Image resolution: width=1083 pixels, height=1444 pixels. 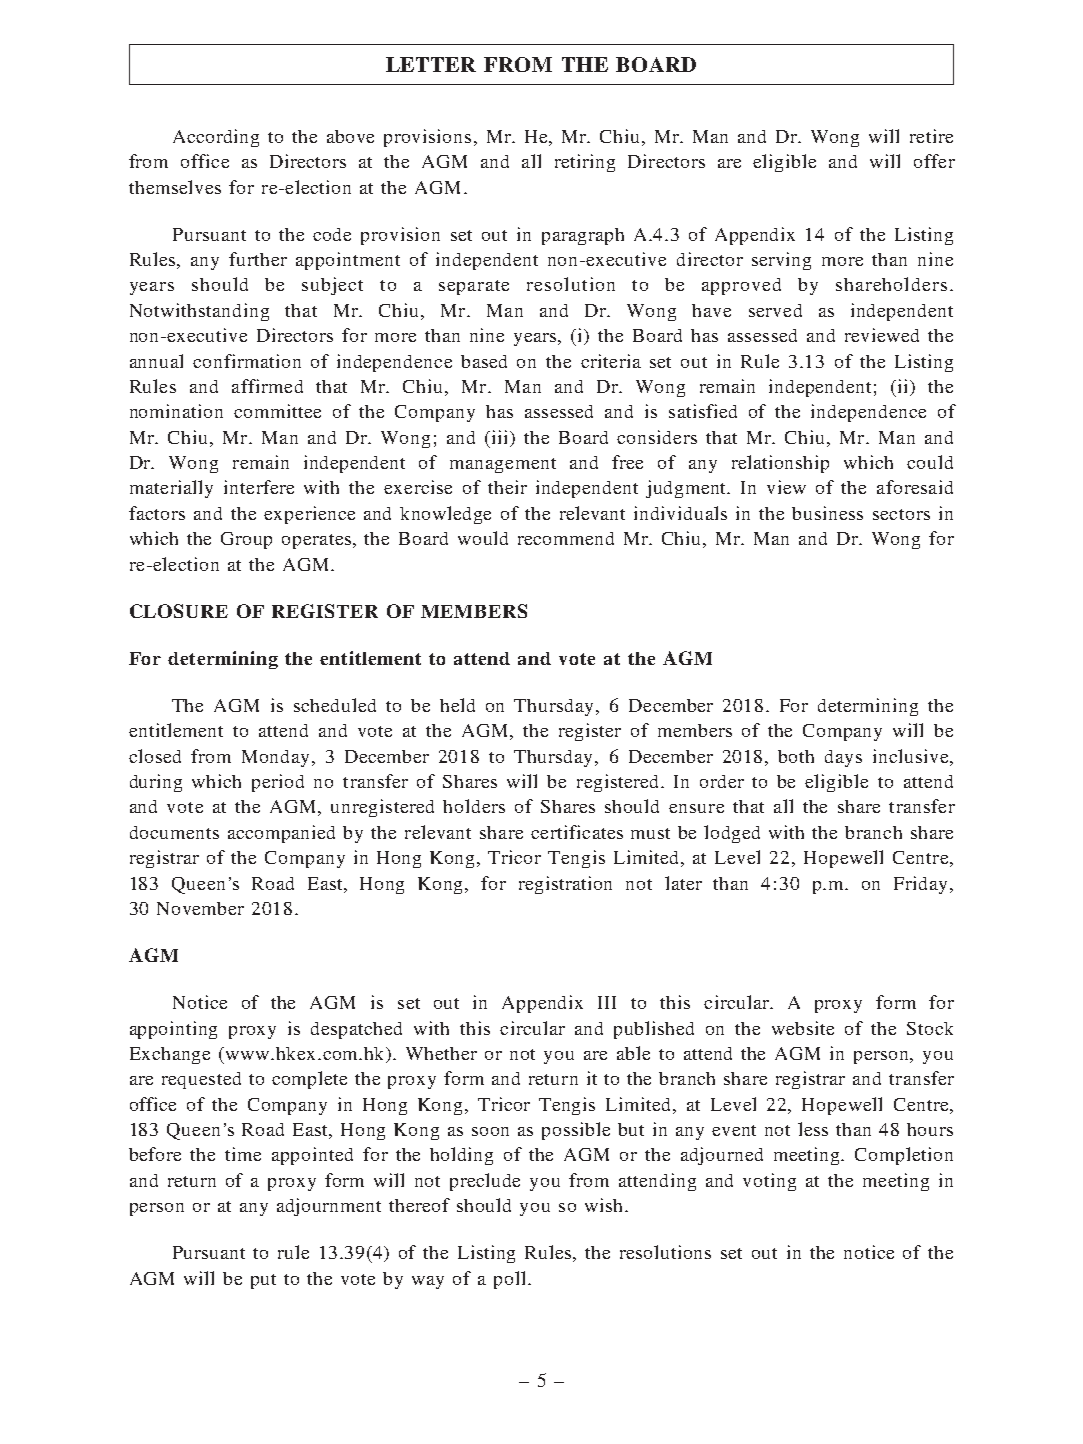 I want to click on confirmation, so click(x=247, y=361).
